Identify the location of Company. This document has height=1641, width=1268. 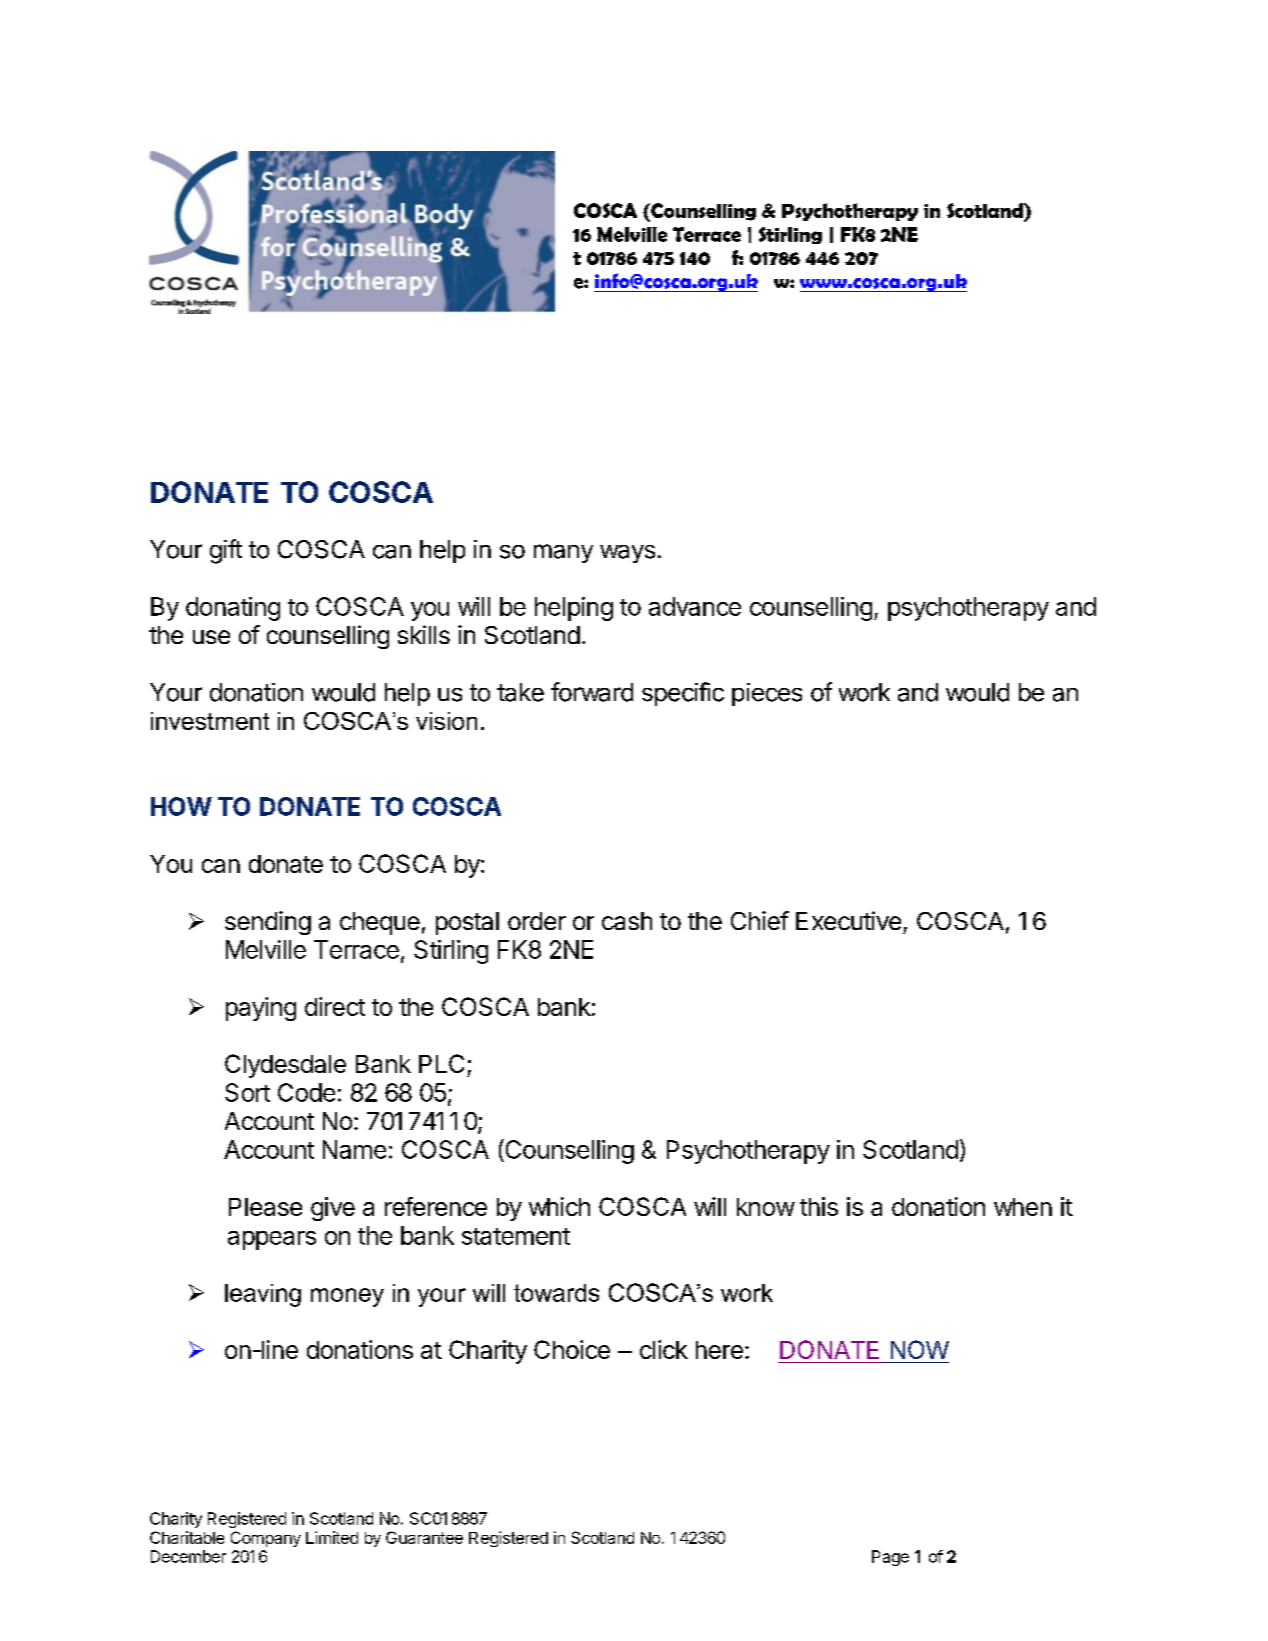
(266, 1539).
